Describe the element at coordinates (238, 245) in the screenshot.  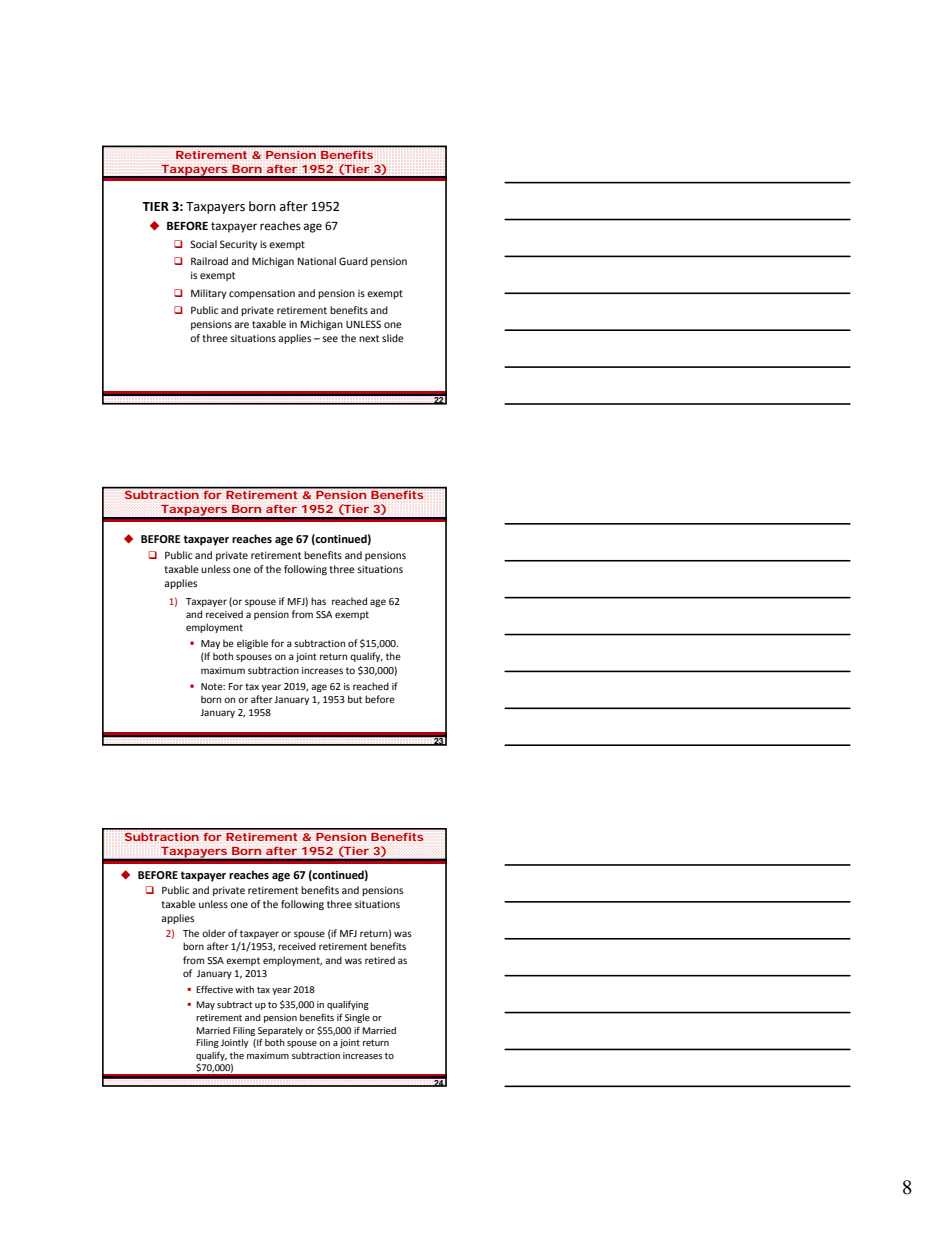
I see `Security` at that location.
